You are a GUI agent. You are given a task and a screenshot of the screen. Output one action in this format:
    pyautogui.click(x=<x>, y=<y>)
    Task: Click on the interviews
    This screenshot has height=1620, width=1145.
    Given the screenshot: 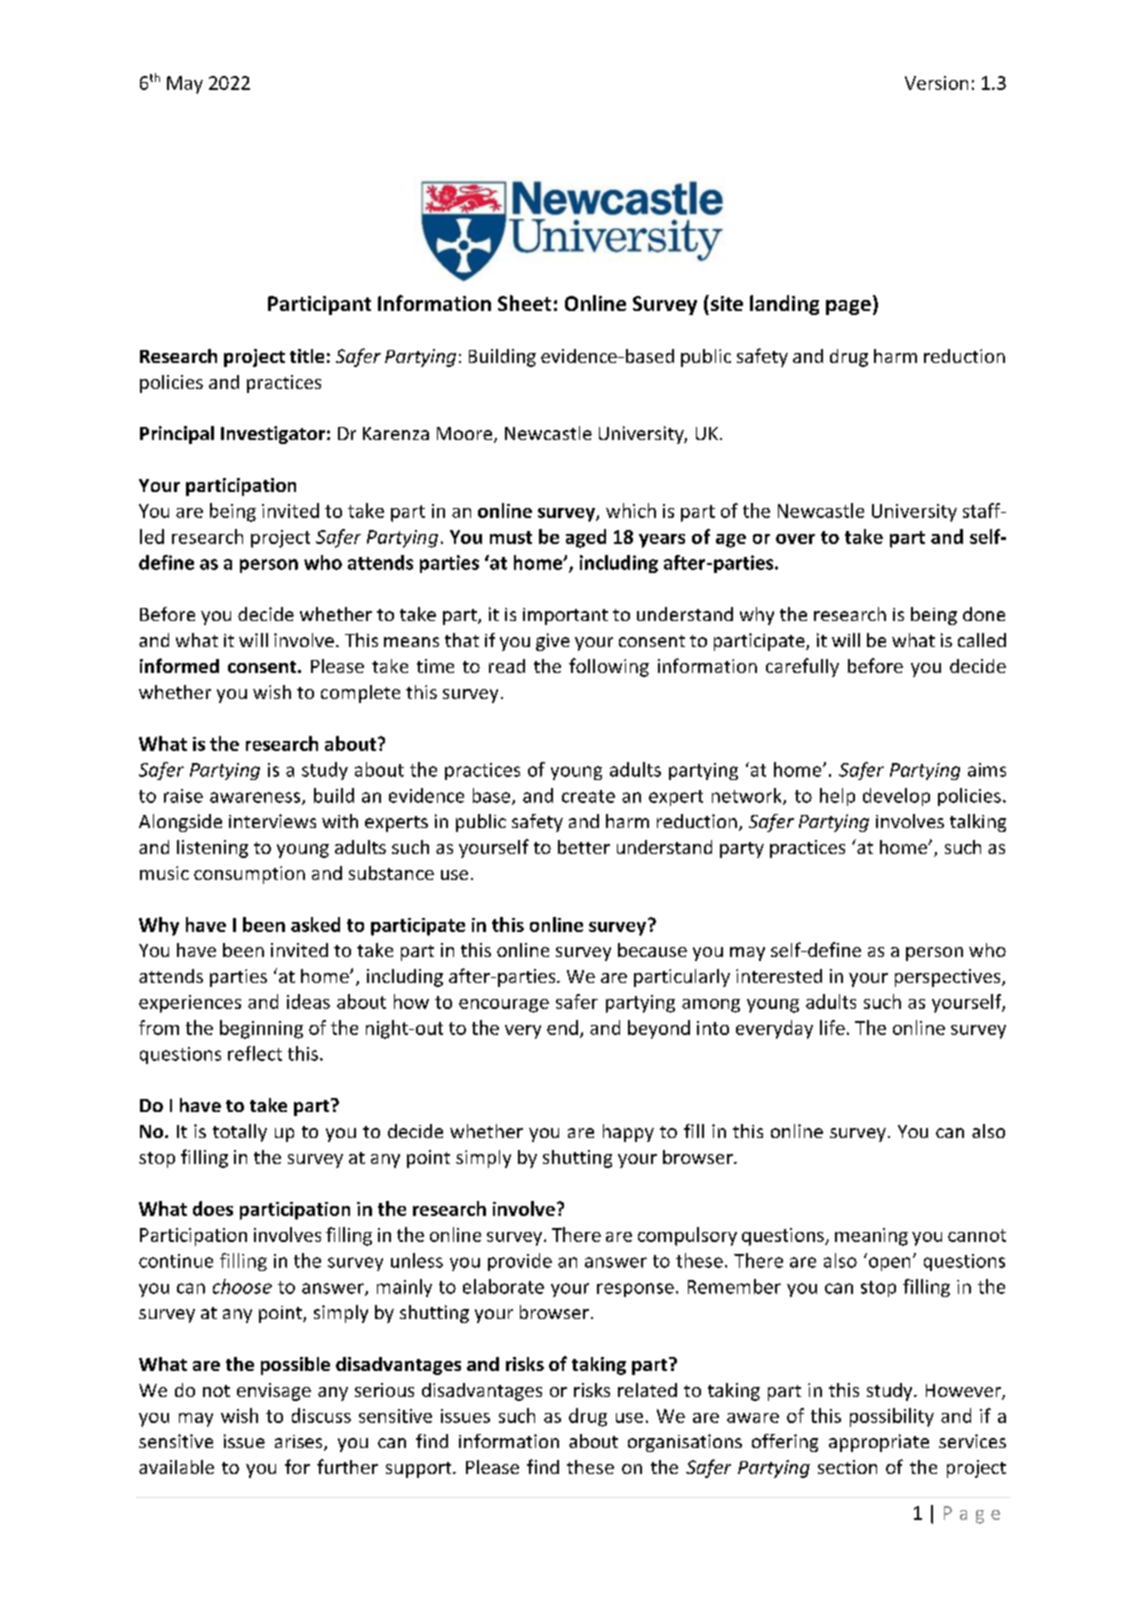 What is the action you would take?
    pyautogui.click(x=272, y=821)
